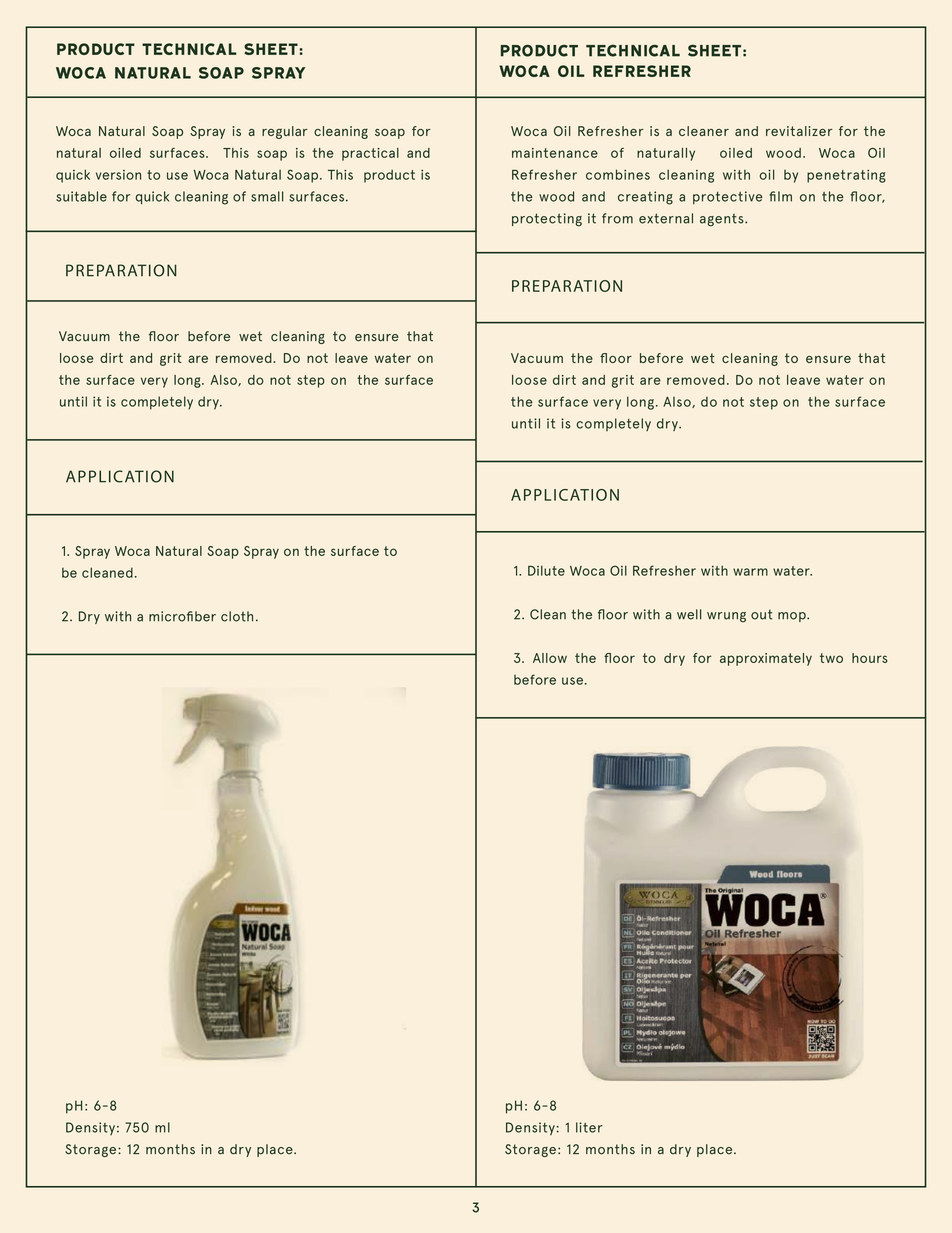 The width and height of the document is (952, 1233). What do you see at coordinates (550, 658) in the document?
I see `Allow` at bounding box center [550, 658].
